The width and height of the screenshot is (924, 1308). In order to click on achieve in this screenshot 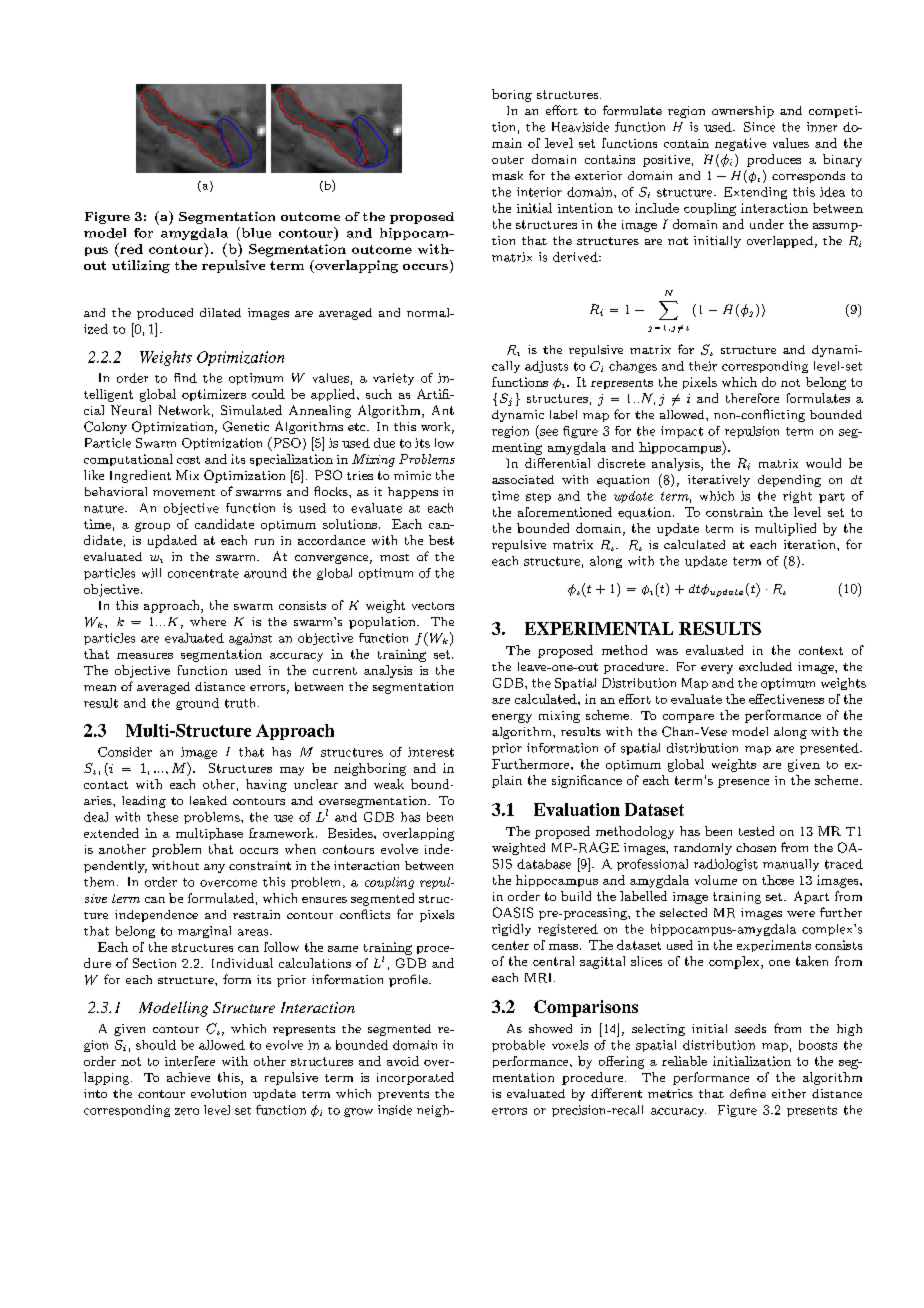, I will do `click(188, 1077)`.
